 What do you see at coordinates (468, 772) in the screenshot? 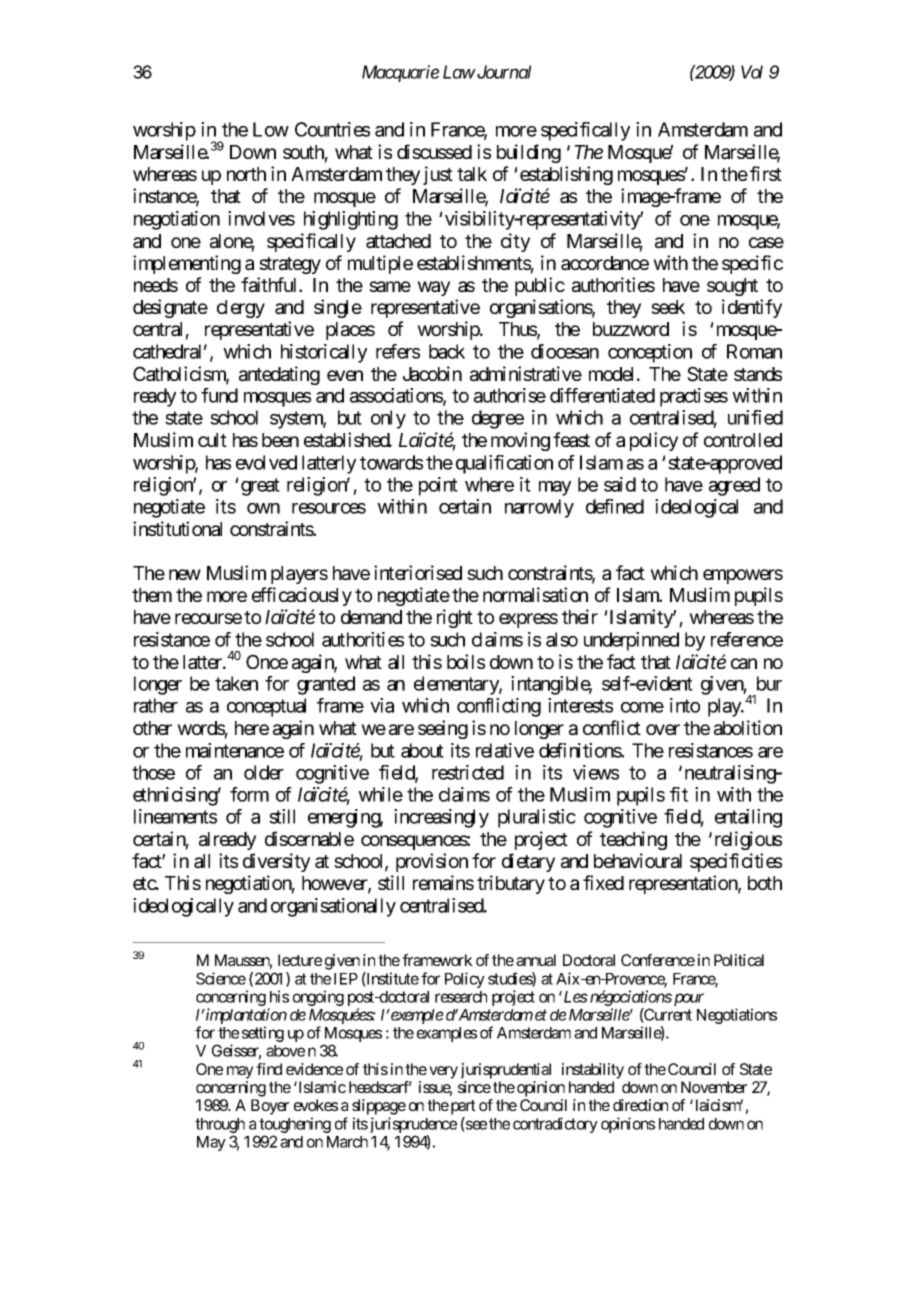
I see `restricted` at bounding box center [468, 772].
